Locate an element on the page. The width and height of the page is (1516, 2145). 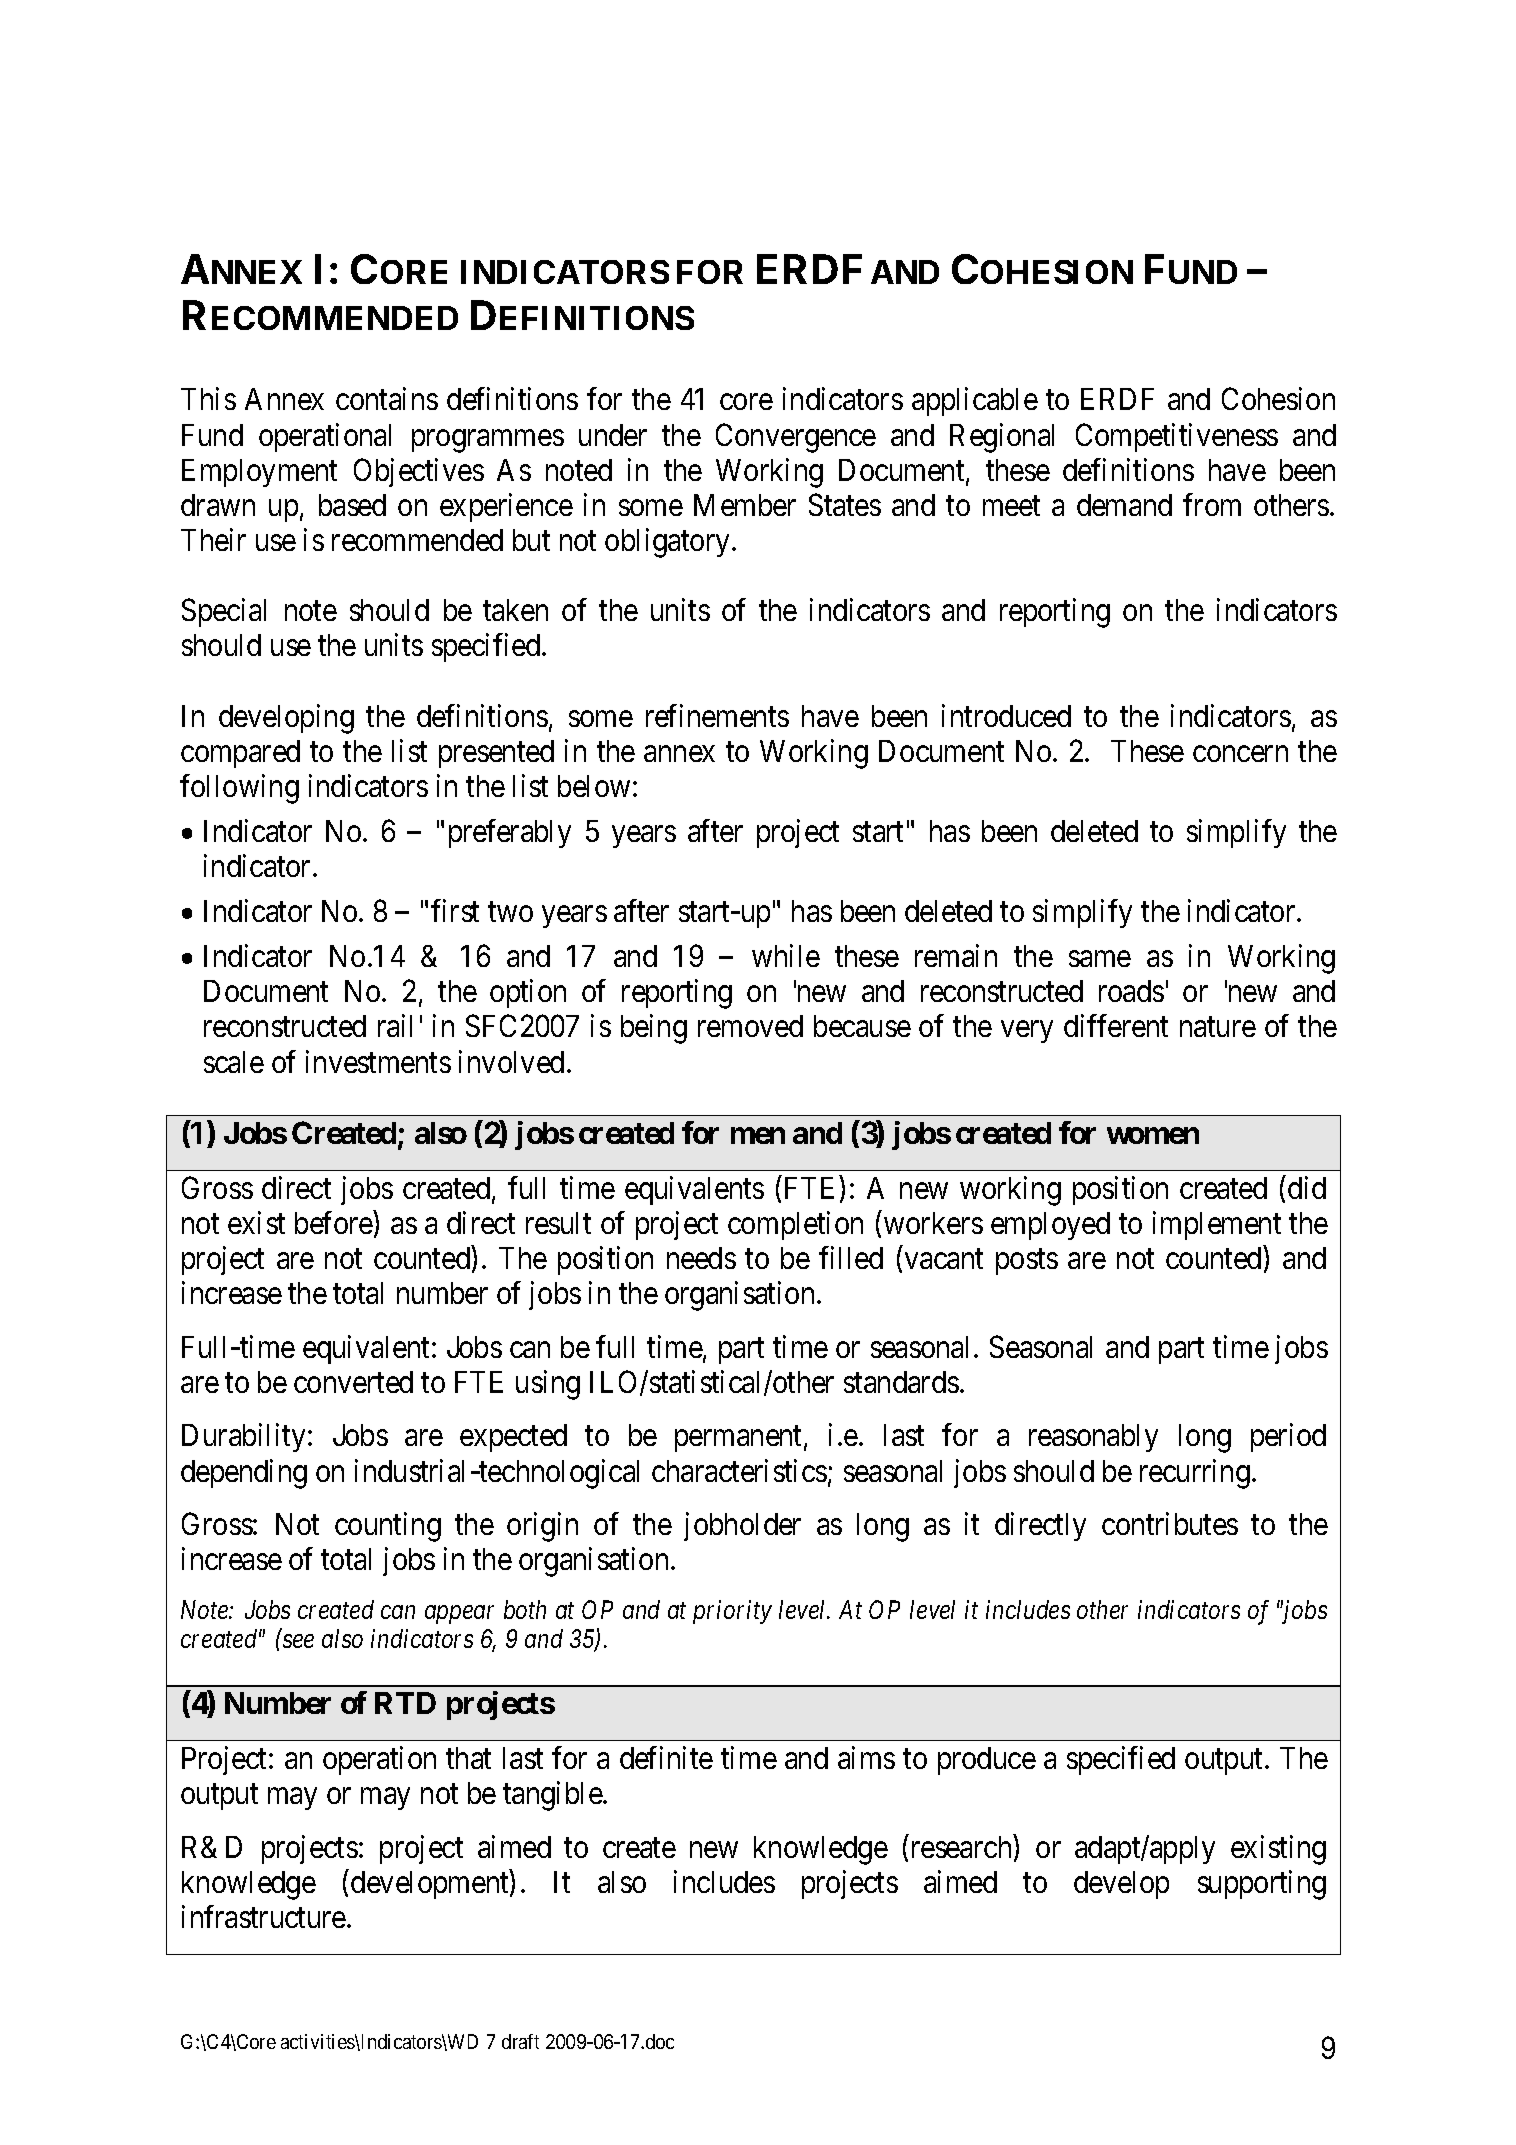
compared is located at coordinates (240, 754).
